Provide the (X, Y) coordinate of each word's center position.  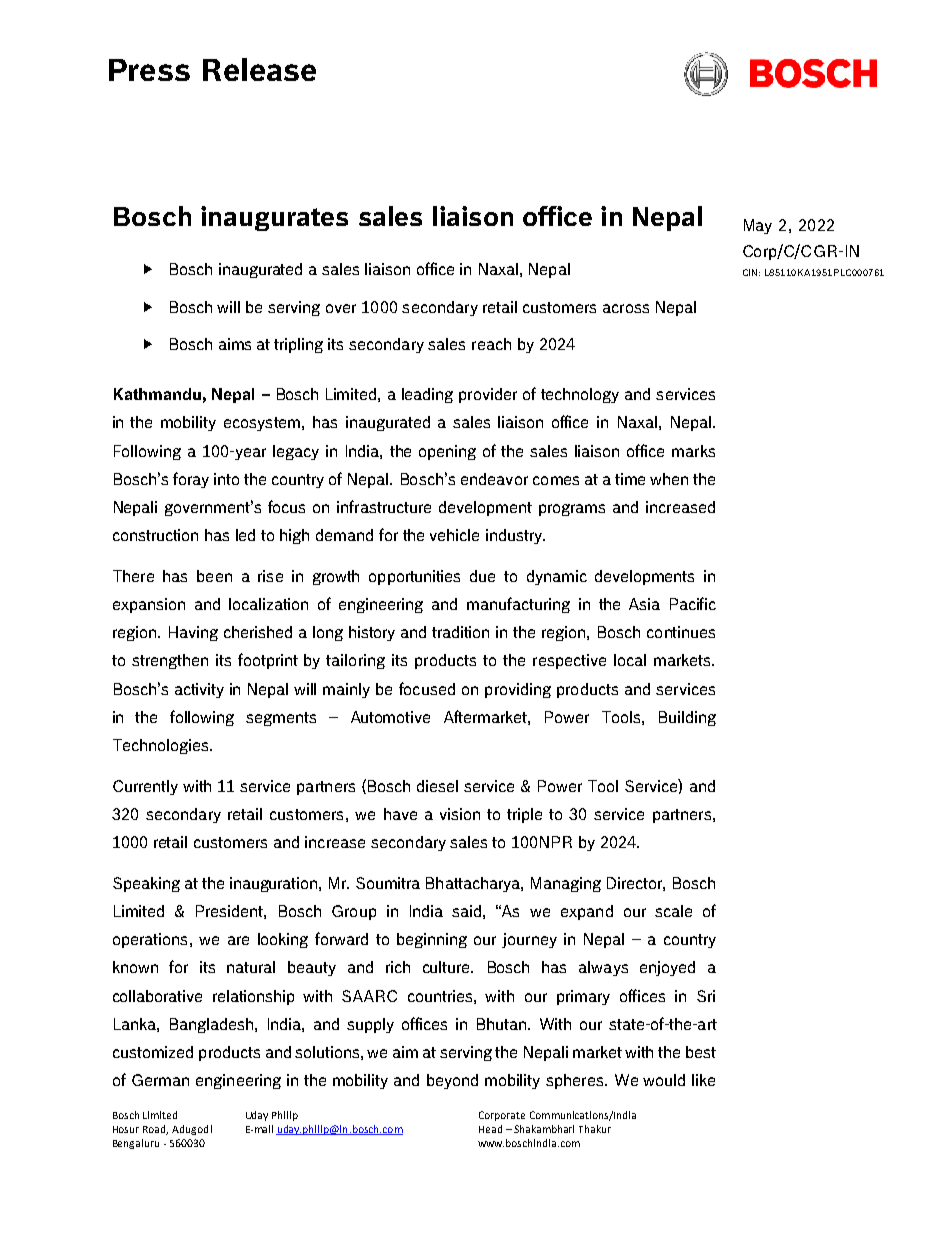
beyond (452, 1081)
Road (155, 1130)
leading (427, 395)
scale (673, 911)
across (626, 308)
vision (460, 814)
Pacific (693, 603)
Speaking (146, 884)
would (664, 1080)
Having (193, 633)
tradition (460, 632)
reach (491, 344)
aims (235, 344)
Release (259, 69)
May (758, 226)
